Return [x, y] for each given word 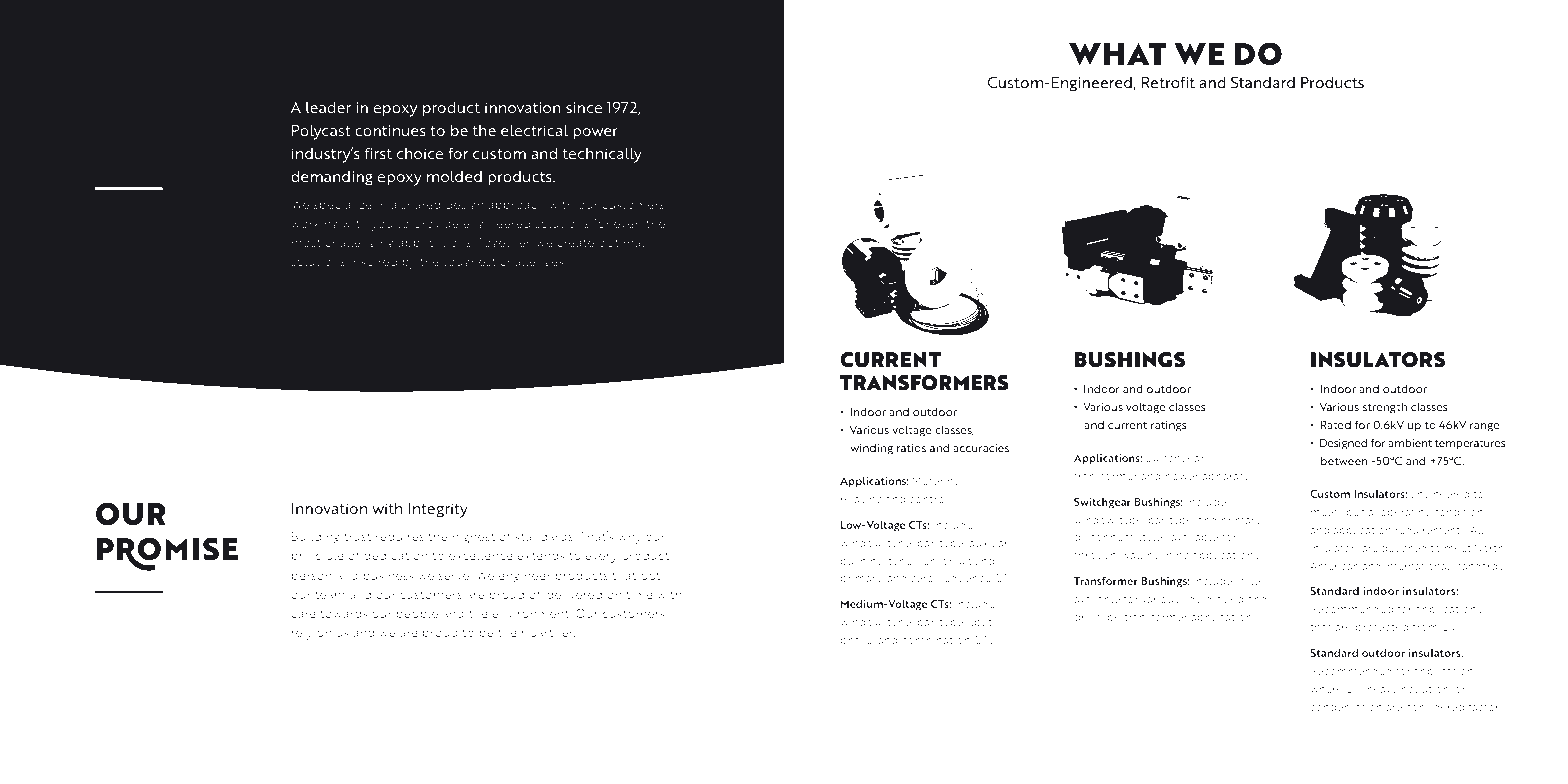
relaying [861, 500]
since [584, 107]
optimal [621, 244]
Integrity [438, 510]
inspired [373, 263]
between [1344, 460]
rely [302, 634]
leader [328, 107]
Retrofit [1168, 82]
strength [1385, 408]
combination [936, 640]
